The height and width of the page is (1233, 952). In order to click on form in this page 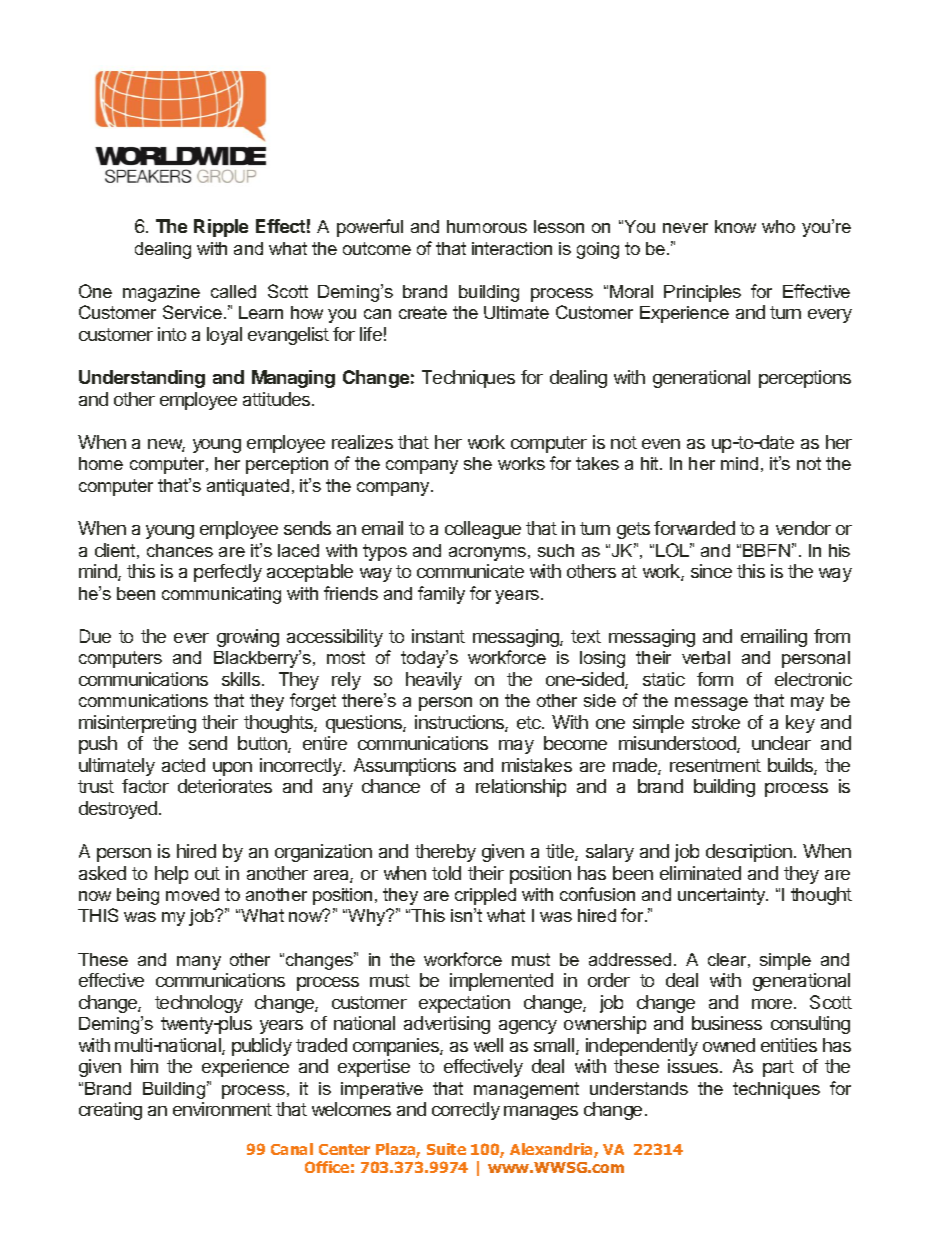, I will do `click(715, 679)`.
